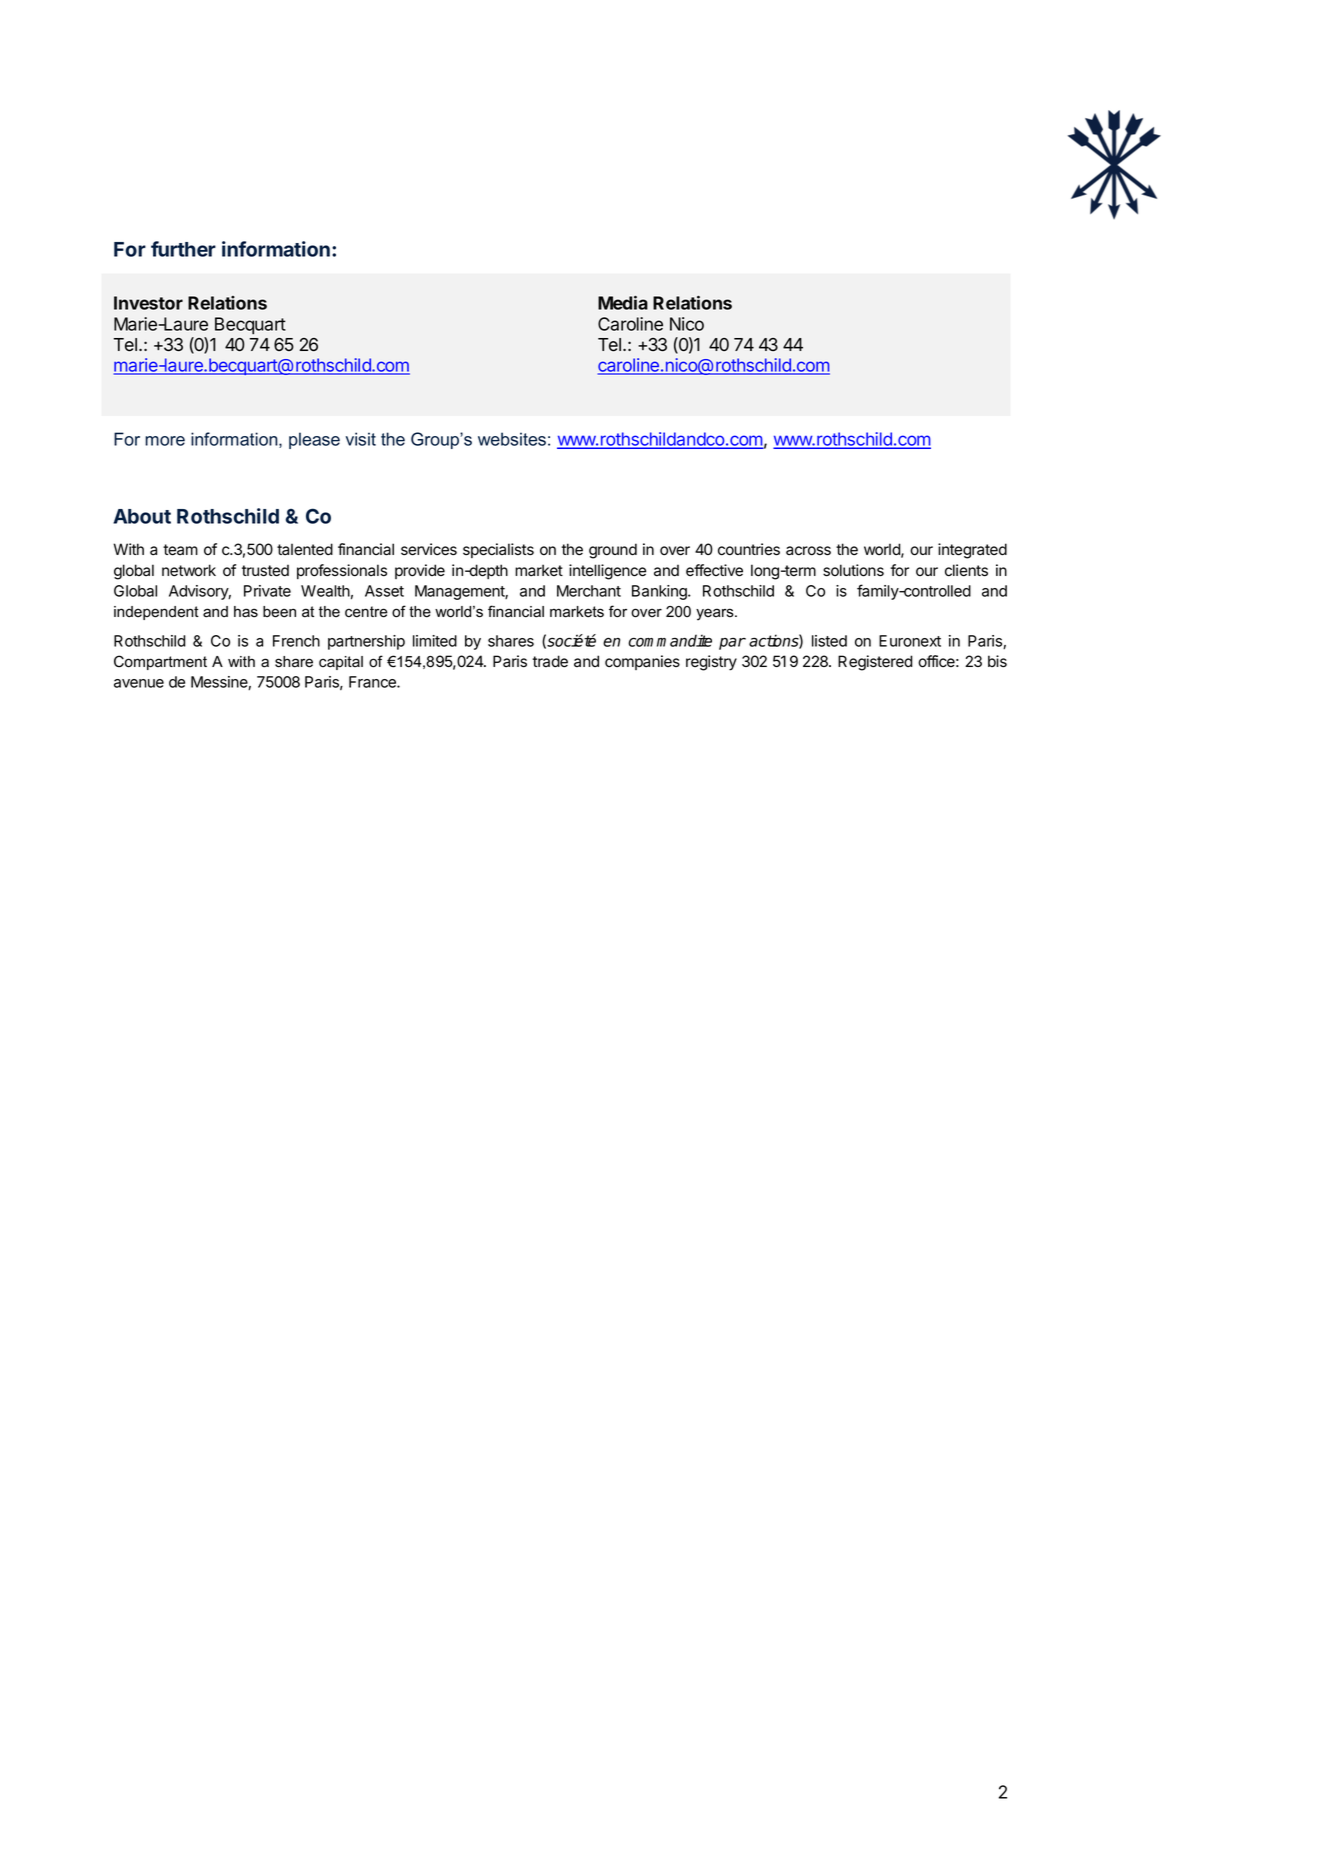  Describe the element at coordinates (148, 303) in the screenshot. I see `Investor` at that location.
